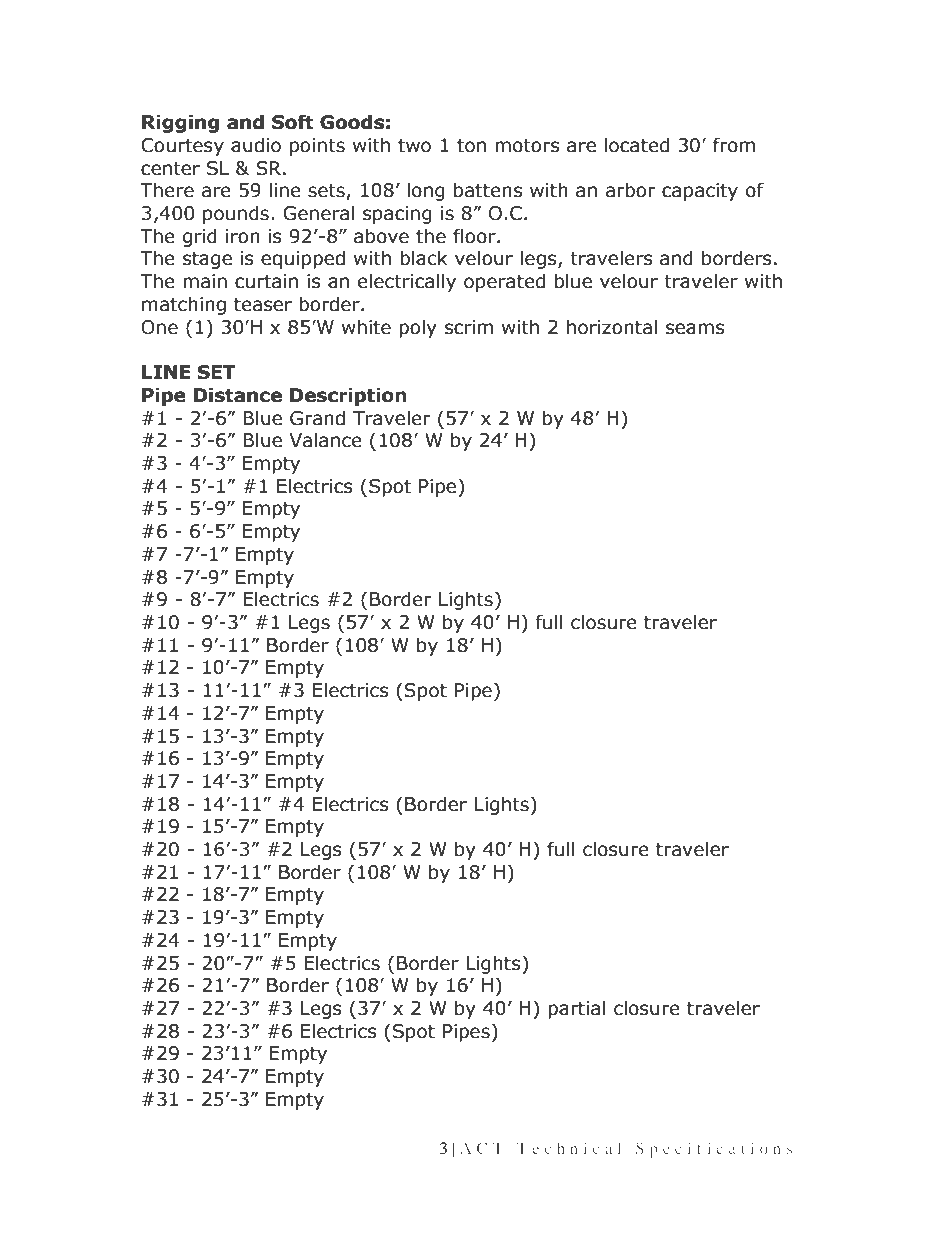 The image size is (952, 1233). What do you see at coordinates (256, 145) in the screenshot?
I see `audio` at bounding box center [256, 145].
